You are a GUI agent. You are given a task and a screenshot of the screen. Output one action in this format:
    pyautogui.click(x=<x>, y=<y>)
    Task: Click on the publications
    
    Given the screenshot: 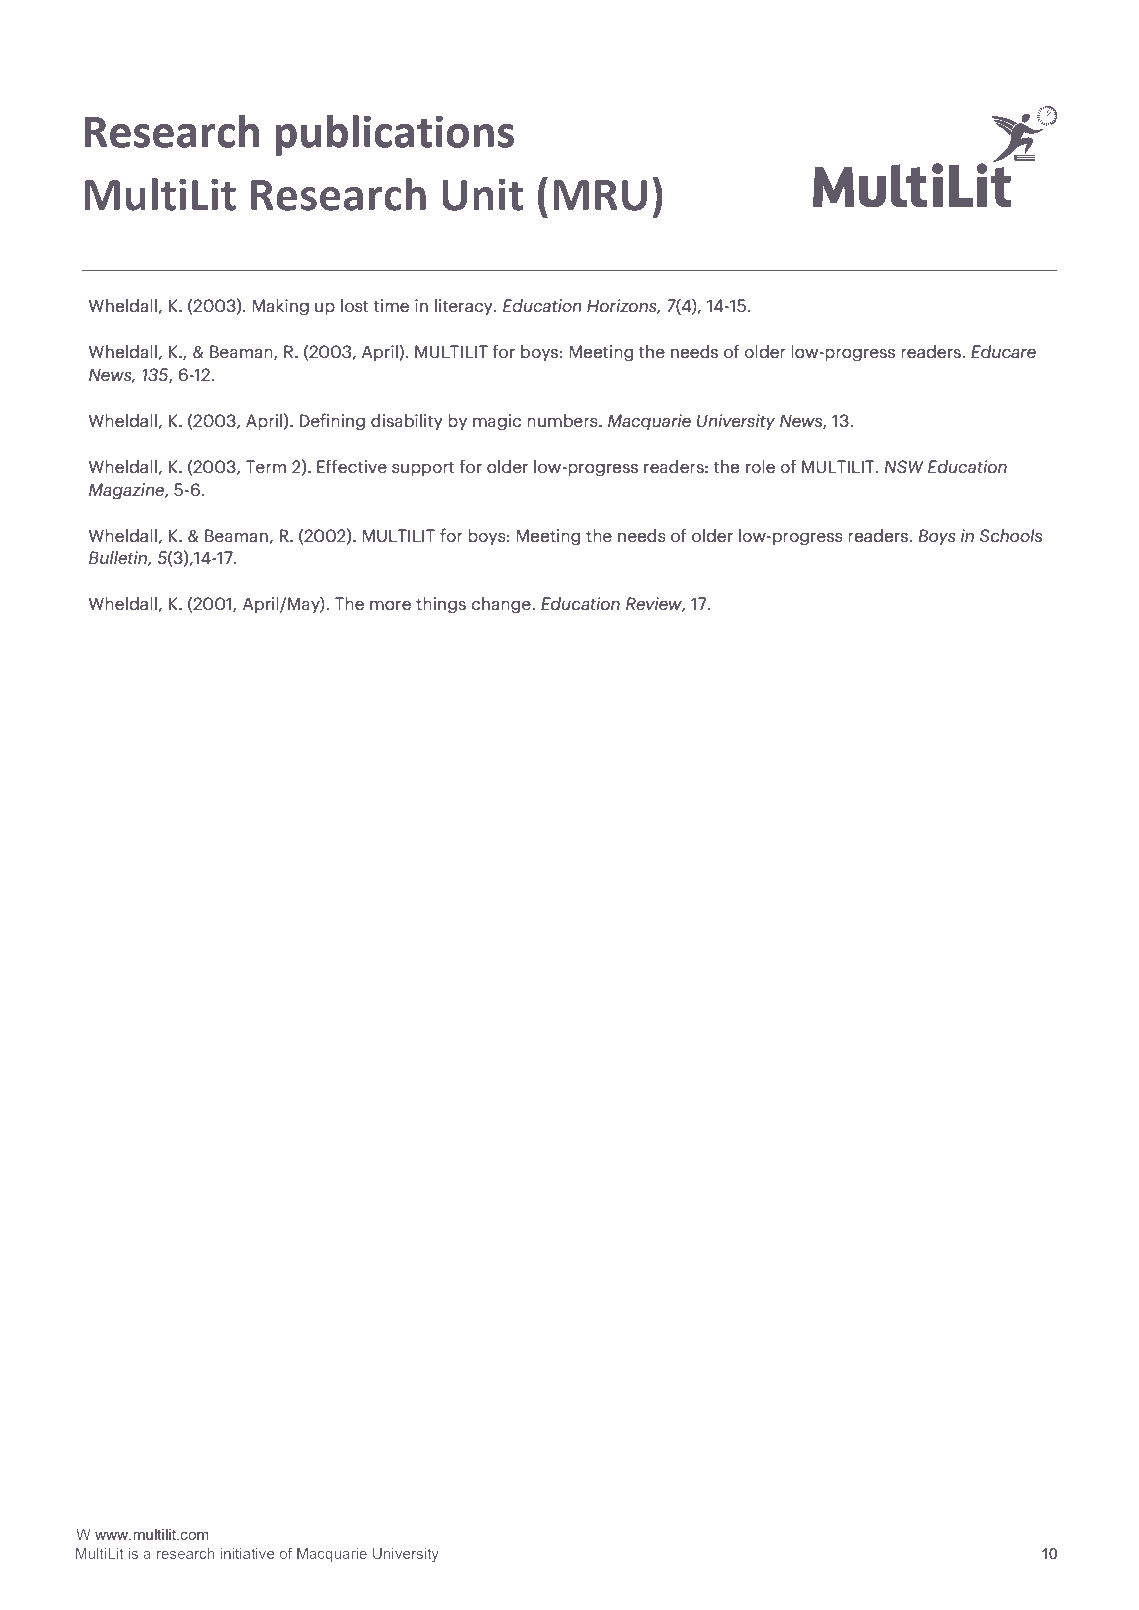 What is the action you would take?
    pyautogui.click(x=394, y=135)
